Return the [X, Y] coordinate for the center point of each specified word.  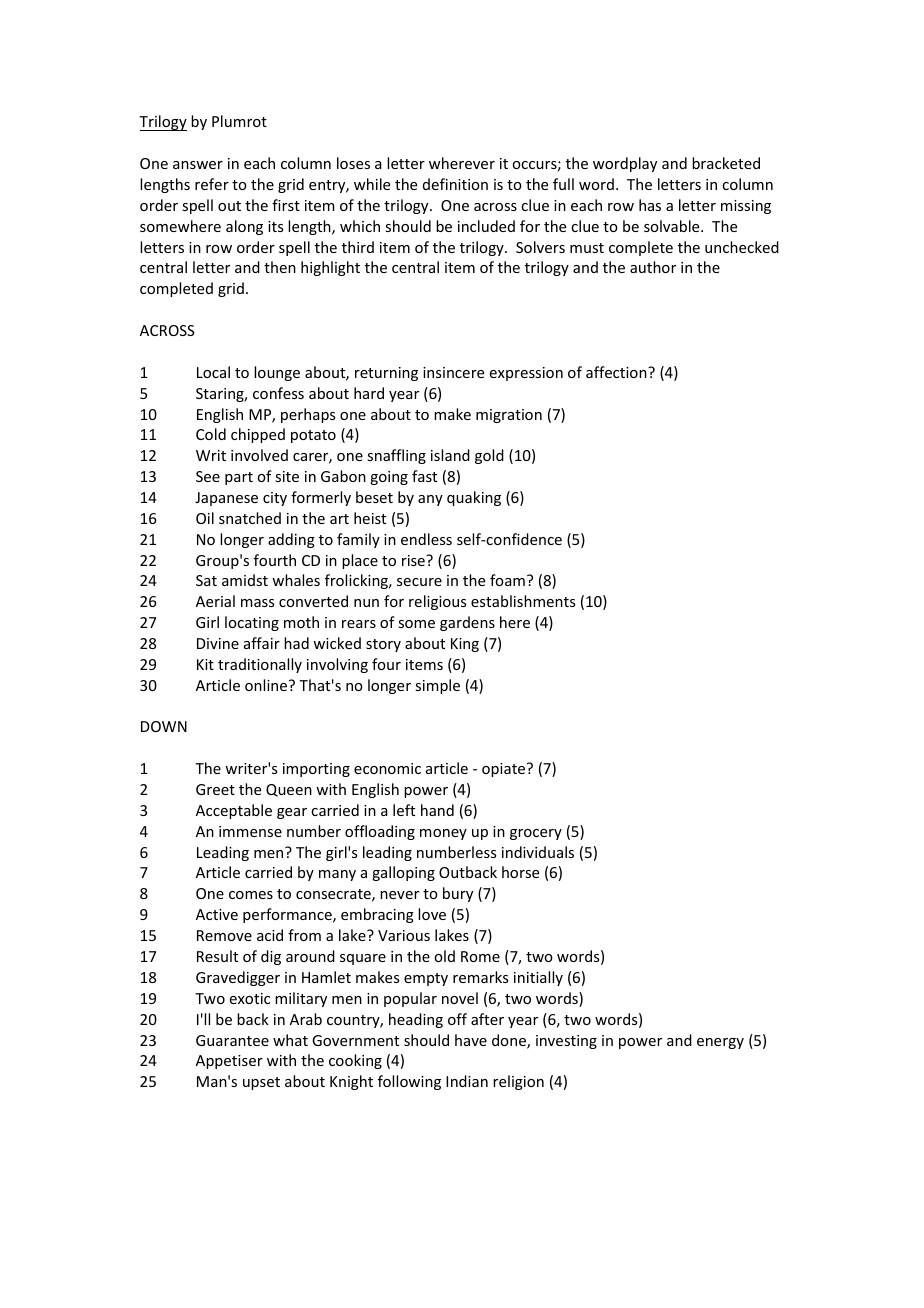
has [650, 205]
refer [212, 184]
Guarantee [232, 1040]
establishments [523, 601]
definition [455, 184]
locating [252, 623]
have [471, 1040]
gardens [467, 623]
